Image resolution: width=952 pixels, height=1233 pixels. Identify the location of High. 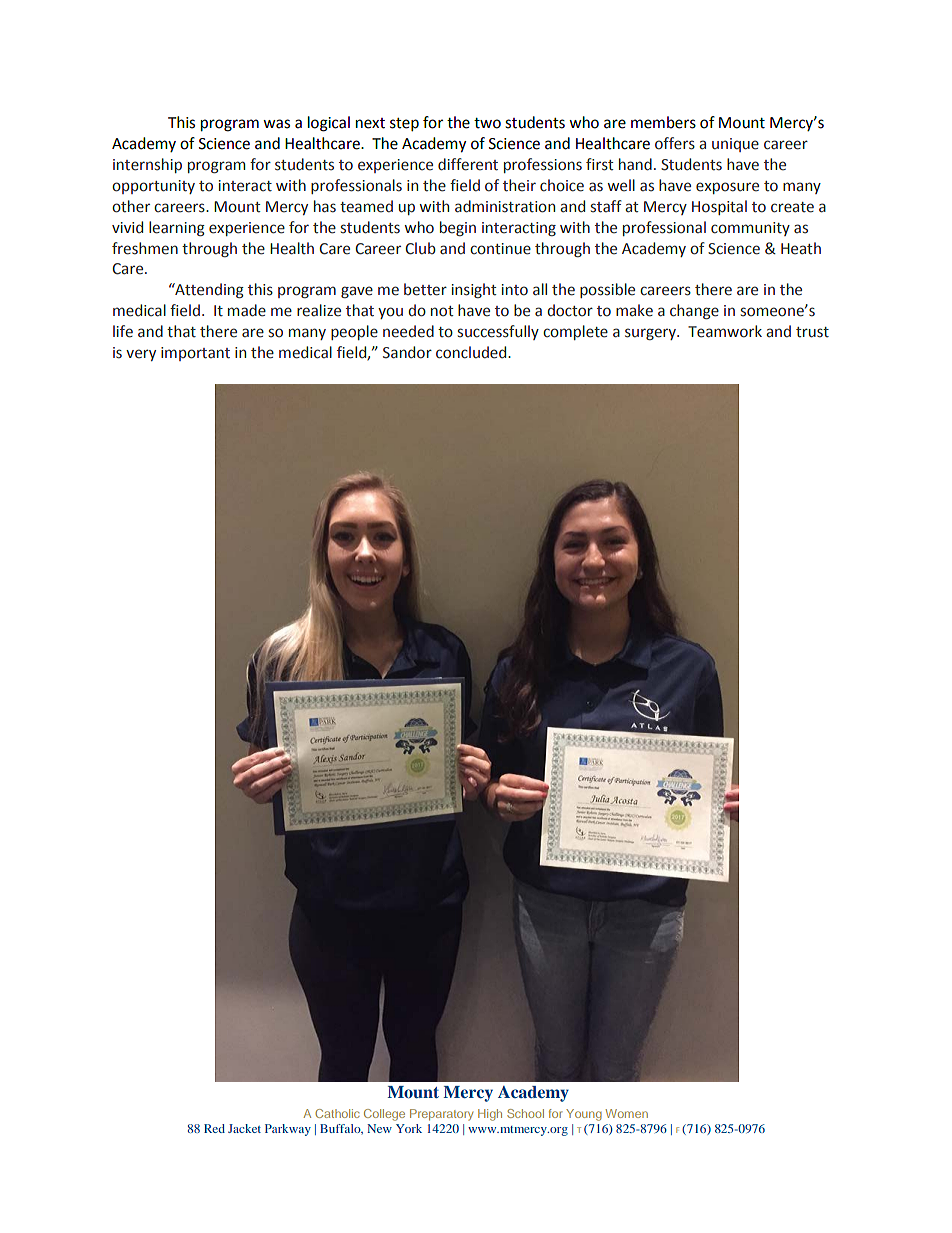
(490, 1115).
